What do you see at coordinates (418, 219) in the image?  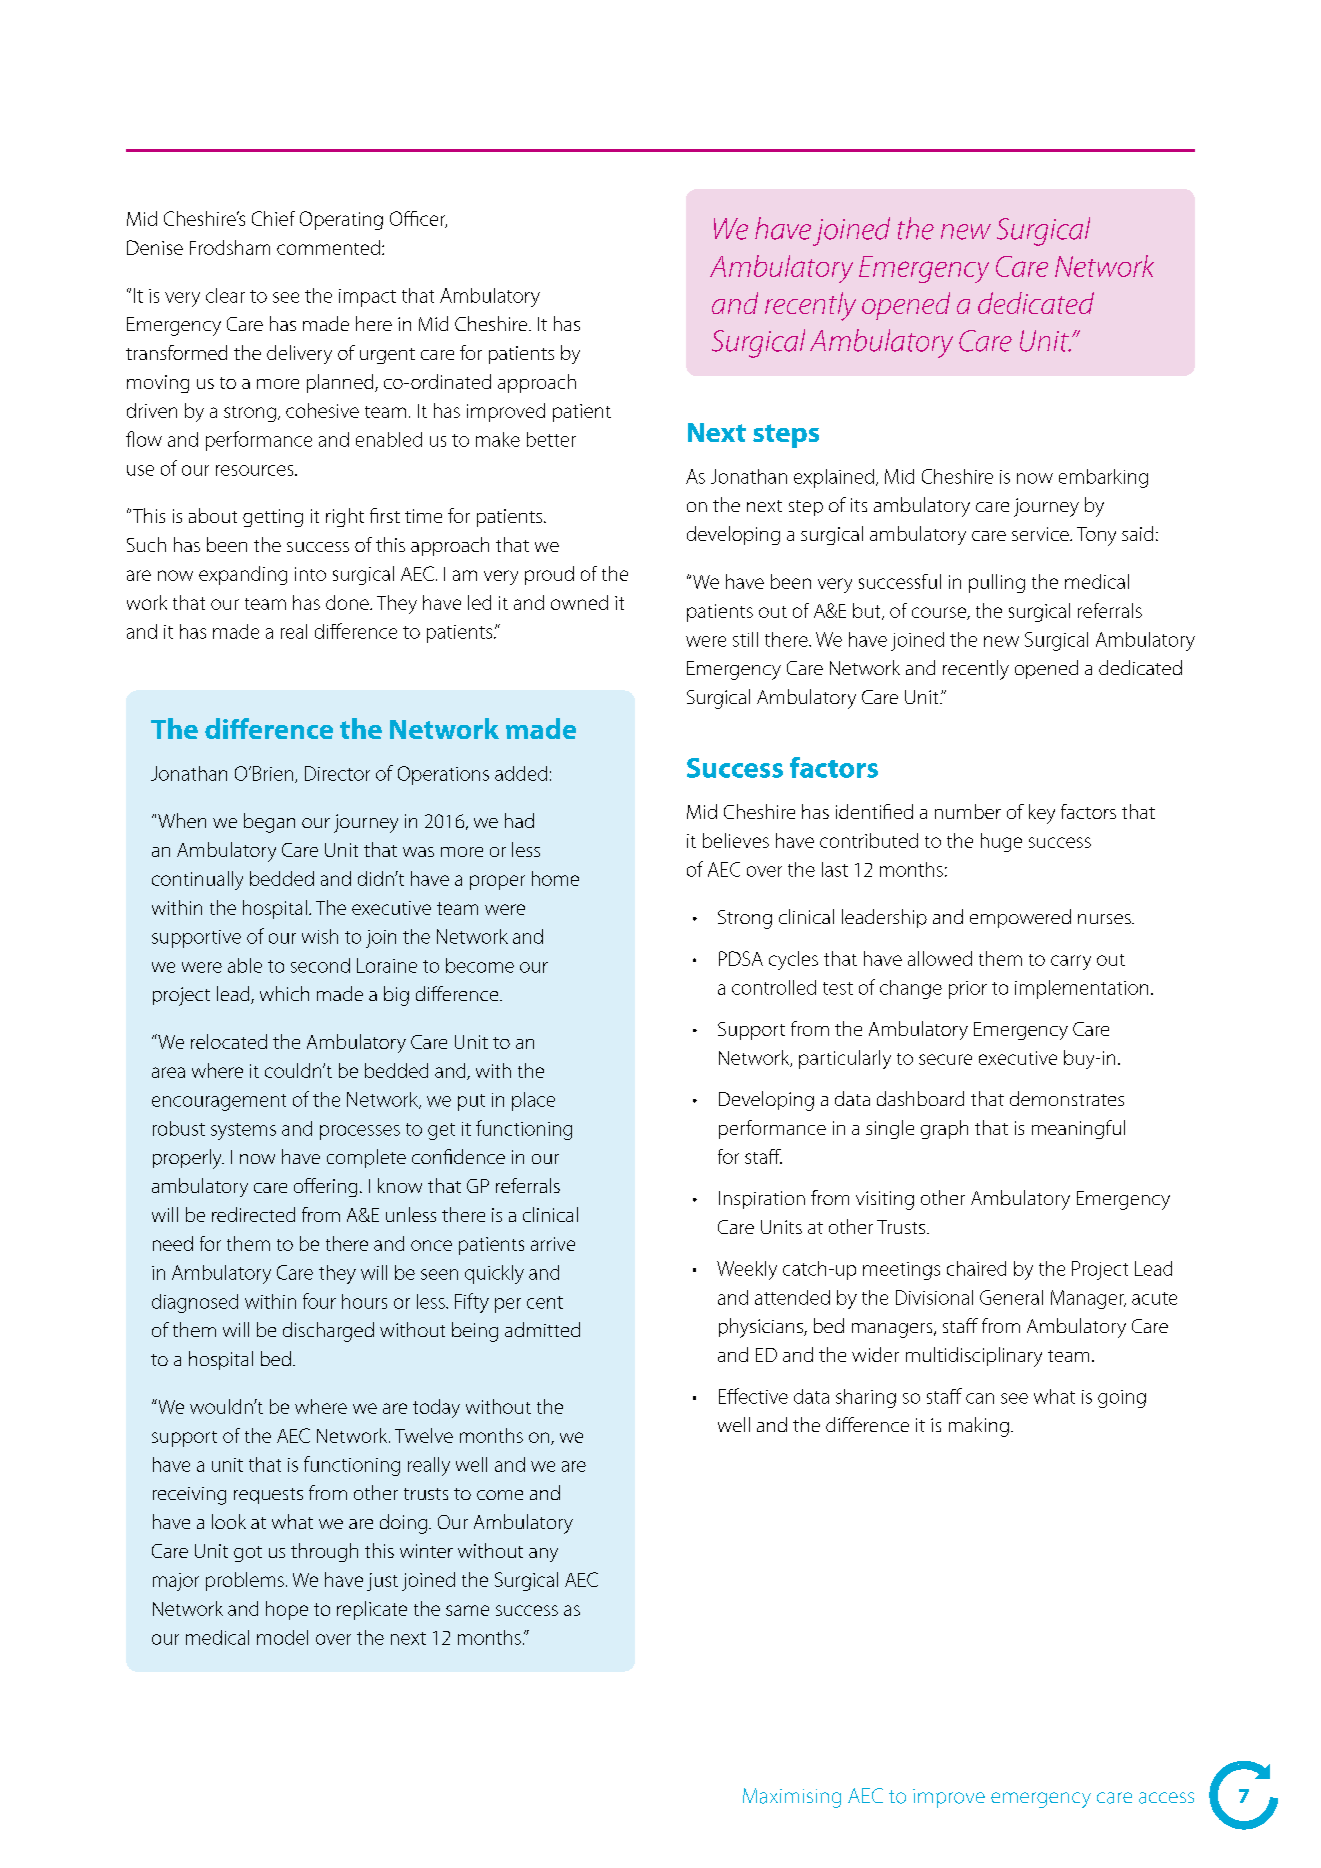 I see `Officer` at bounding box center [418, 219].
